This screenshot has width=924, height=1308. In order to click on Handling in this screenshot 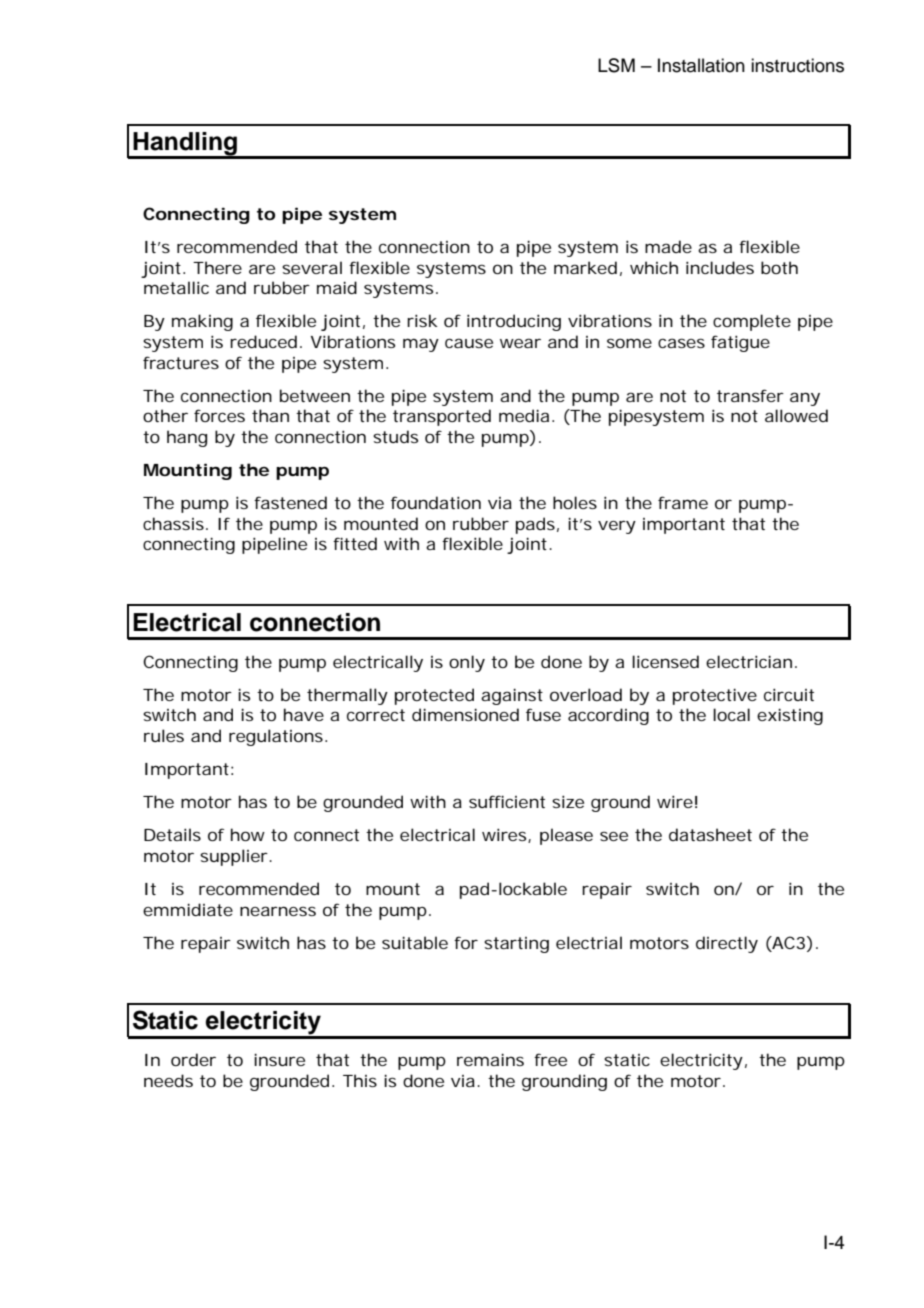, I will do `click(185, 145)`.
